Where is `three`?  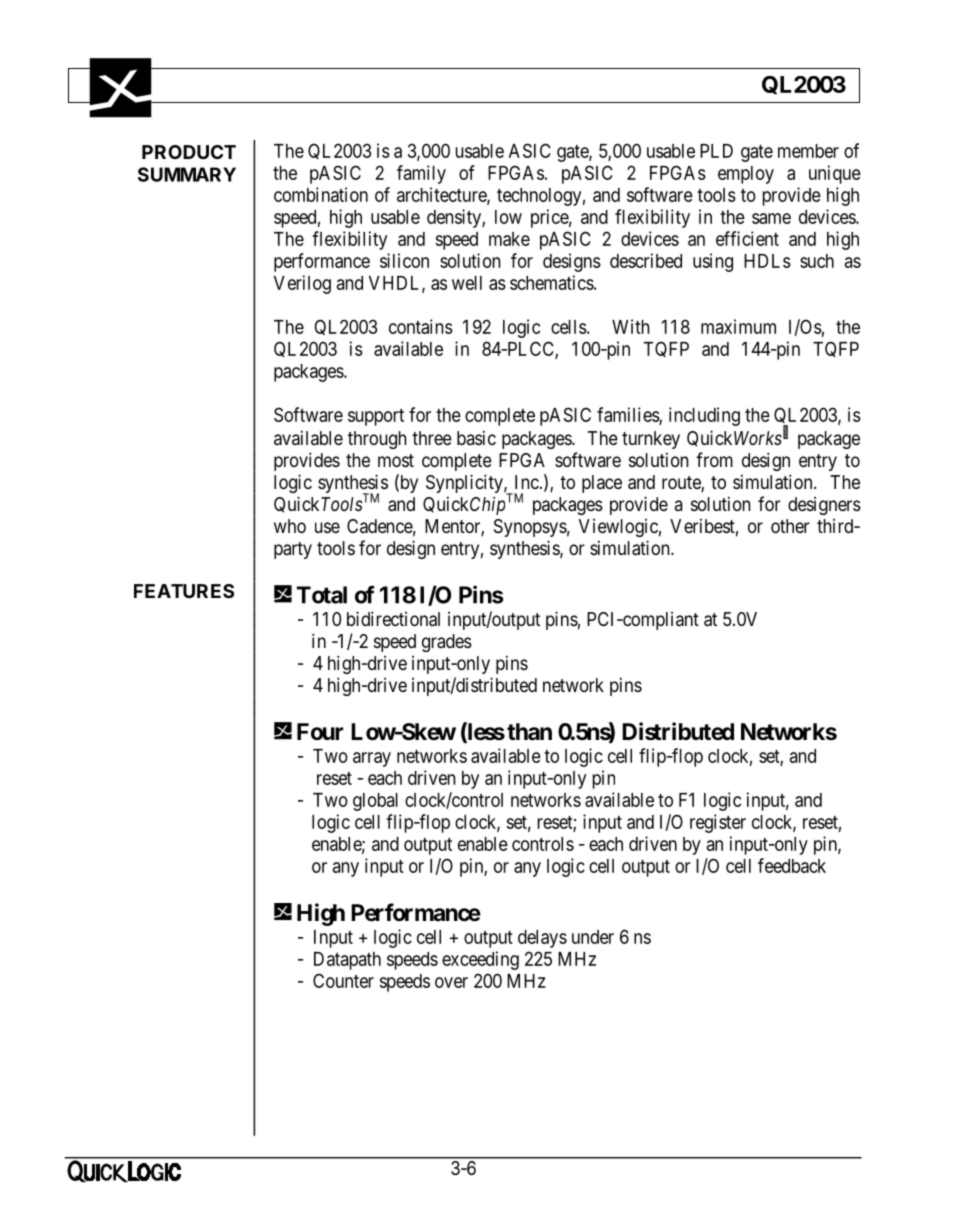
three is located at coordinates (432, 438).
